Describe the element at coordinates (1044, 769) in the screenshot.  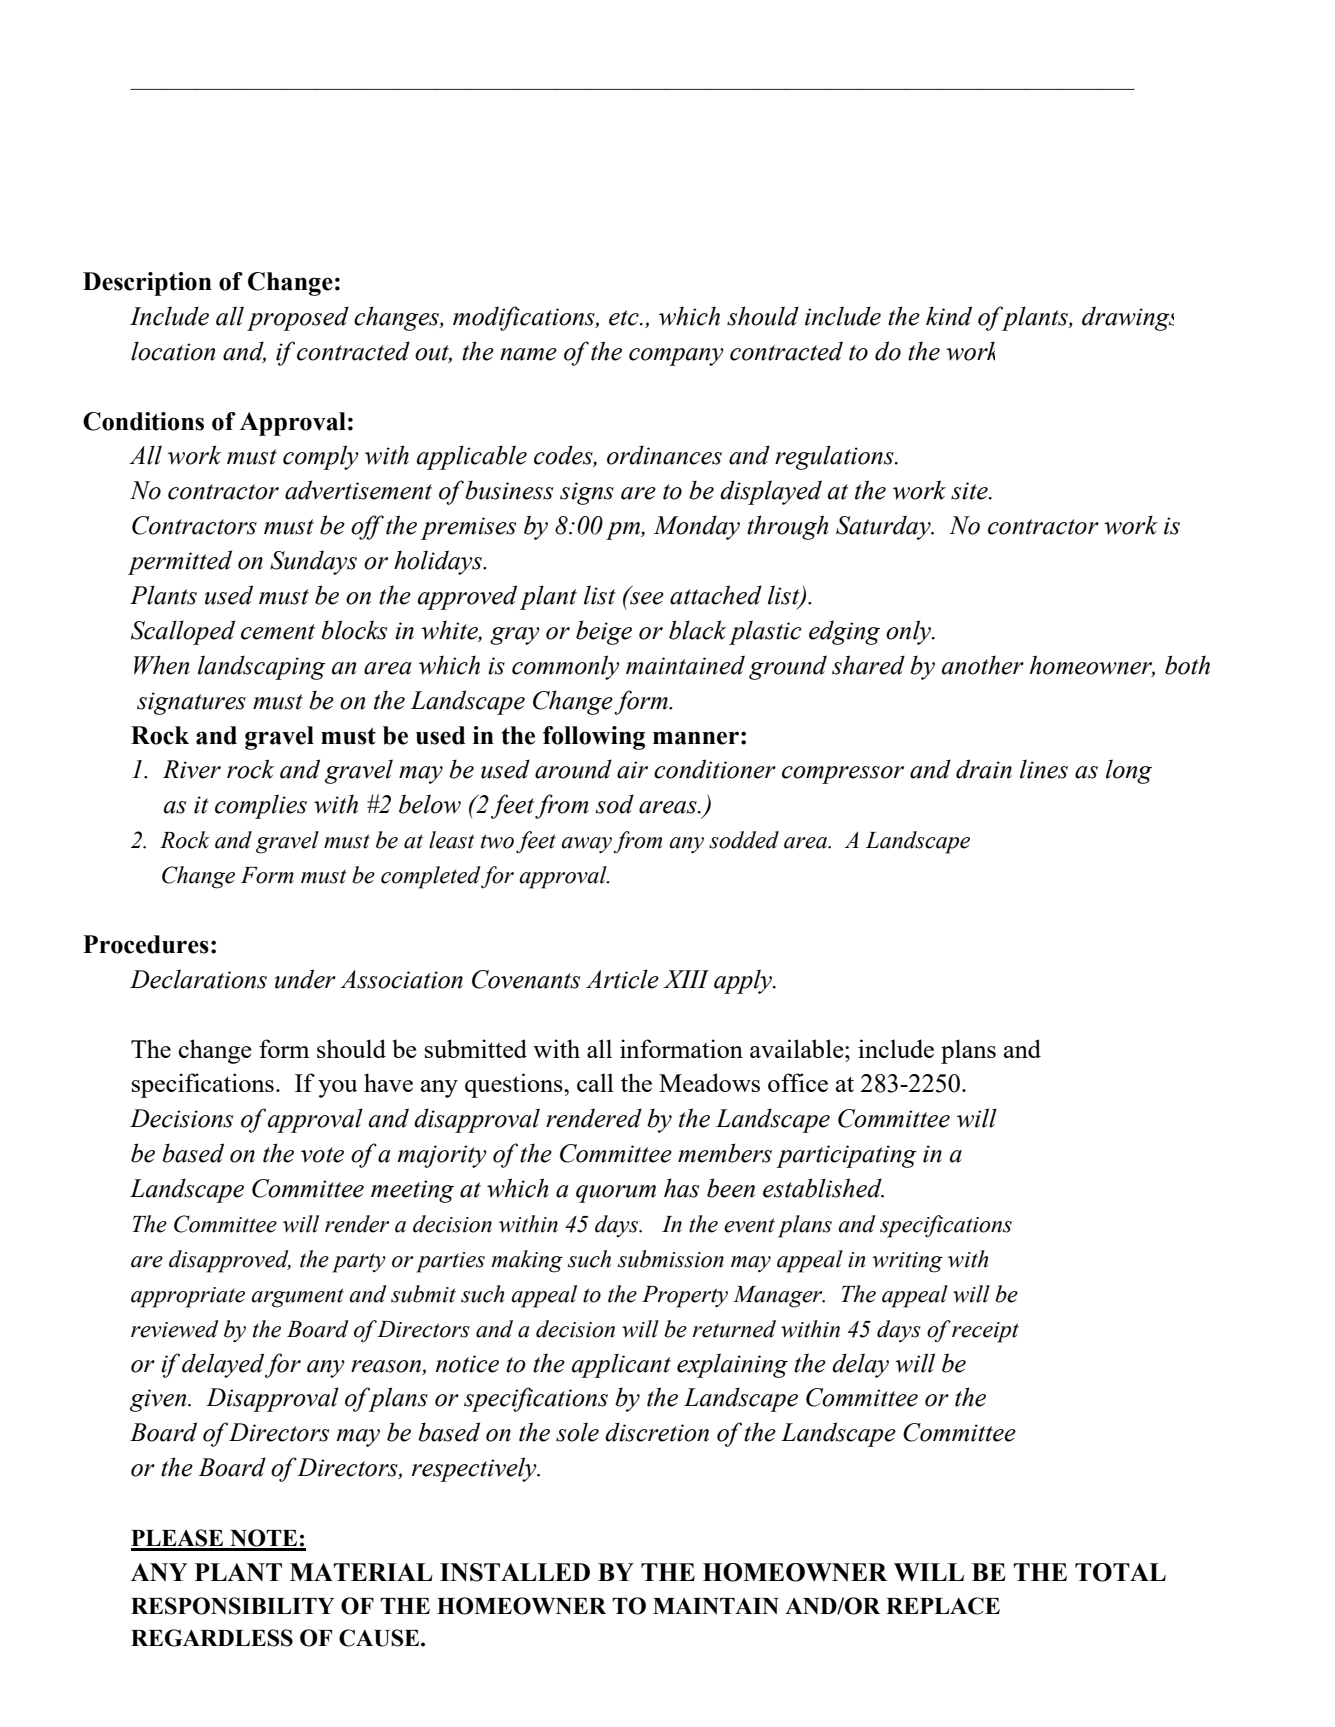
I see `lines` at that location.
